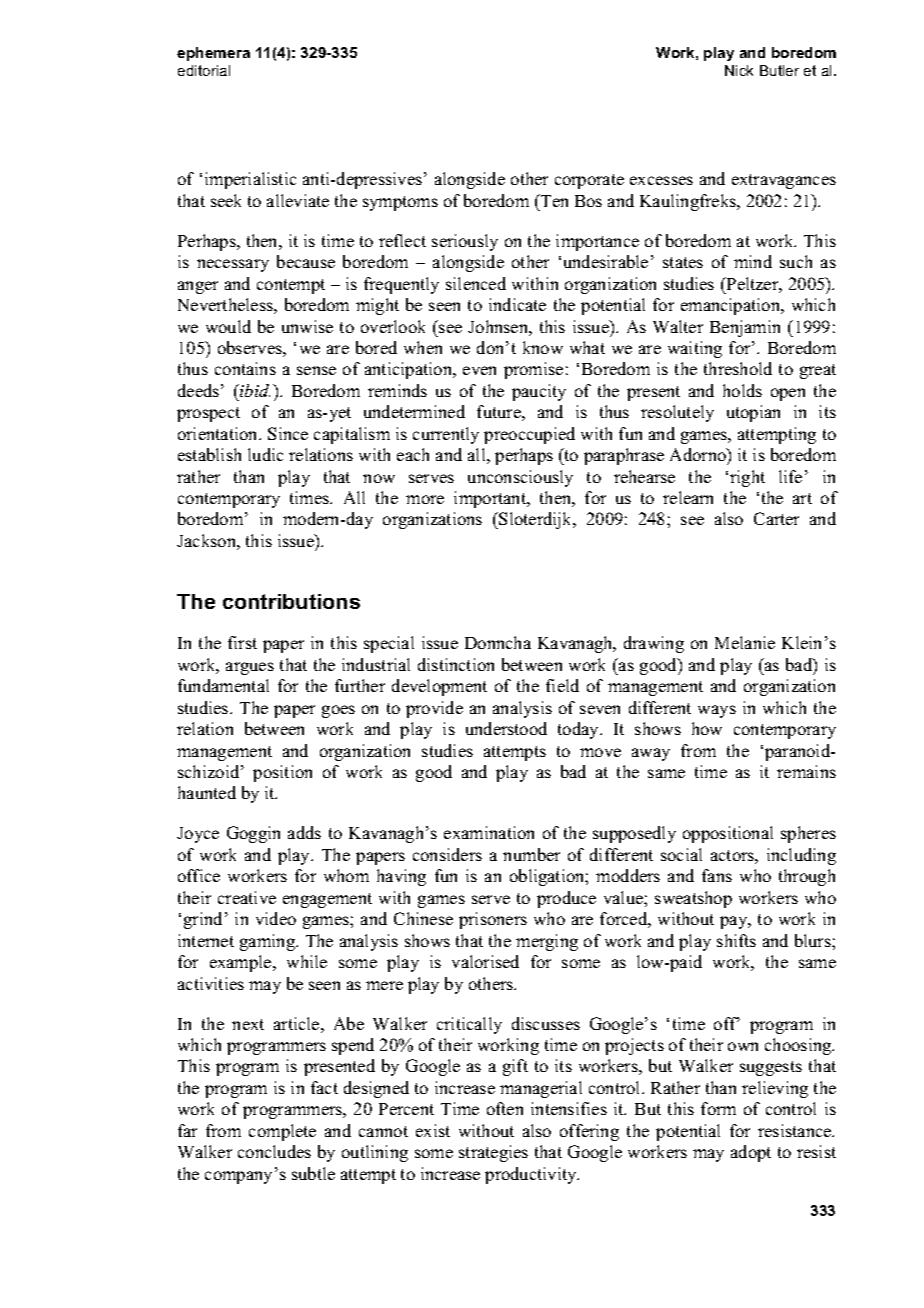  Describe the element at coordinates (745, 642) in the document. I see `Melanie` at that location.
